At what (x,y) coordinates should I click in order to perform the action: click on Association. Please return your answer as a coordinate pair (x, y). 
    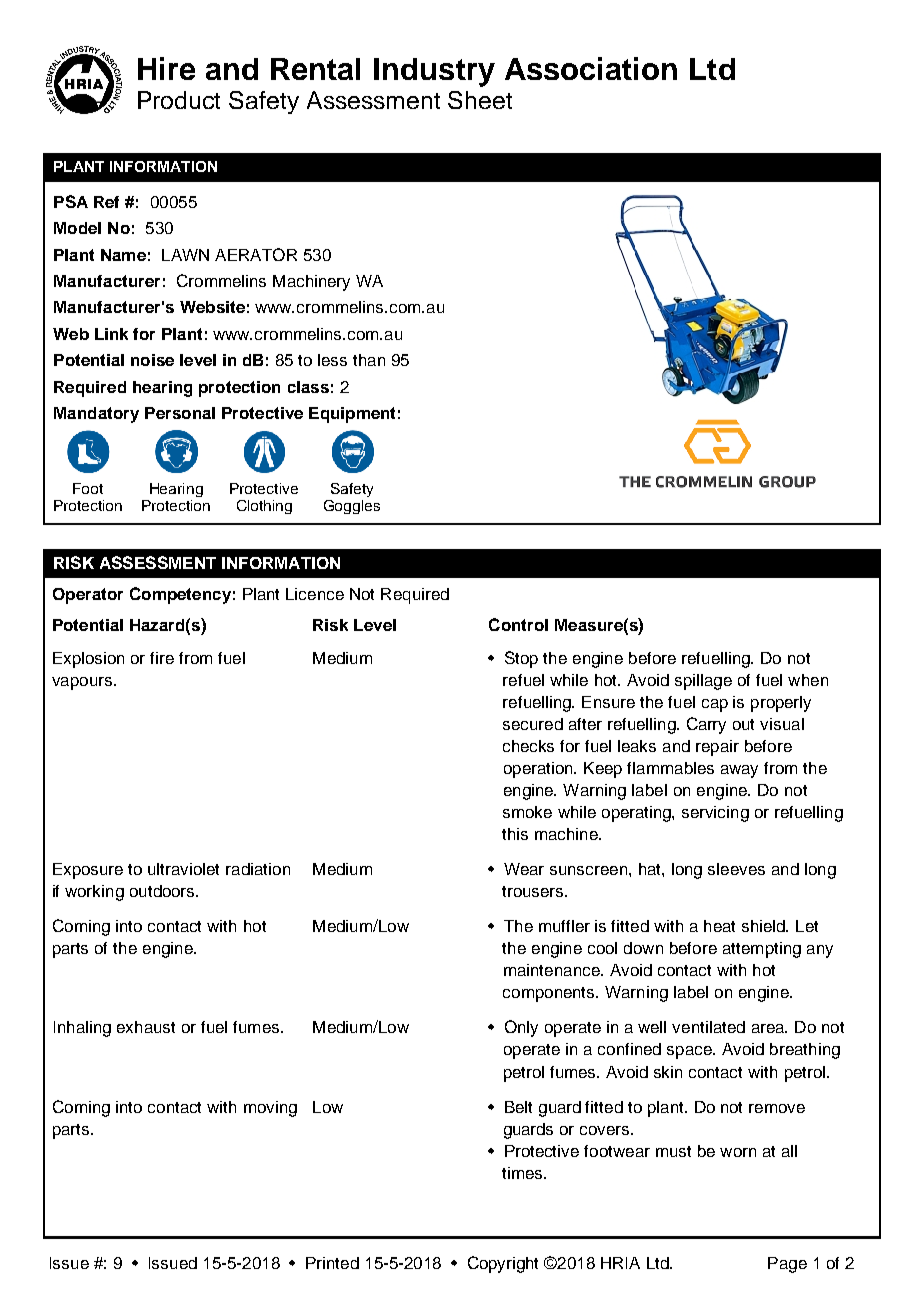
    Looking at the image, I should click on (591, 68).
